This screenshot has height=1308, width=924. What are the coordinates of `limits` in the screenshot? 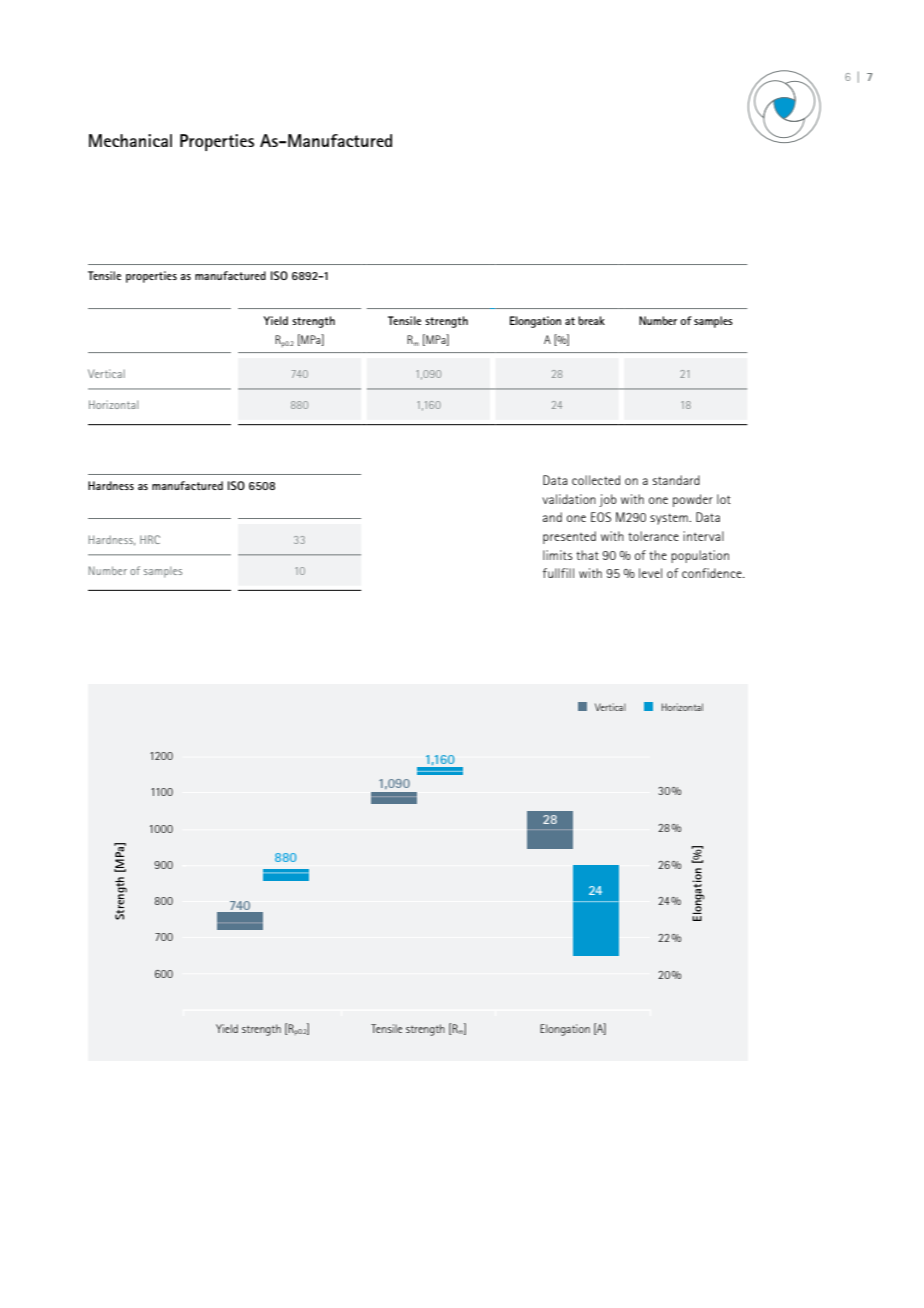 It's located at (558, 555).
